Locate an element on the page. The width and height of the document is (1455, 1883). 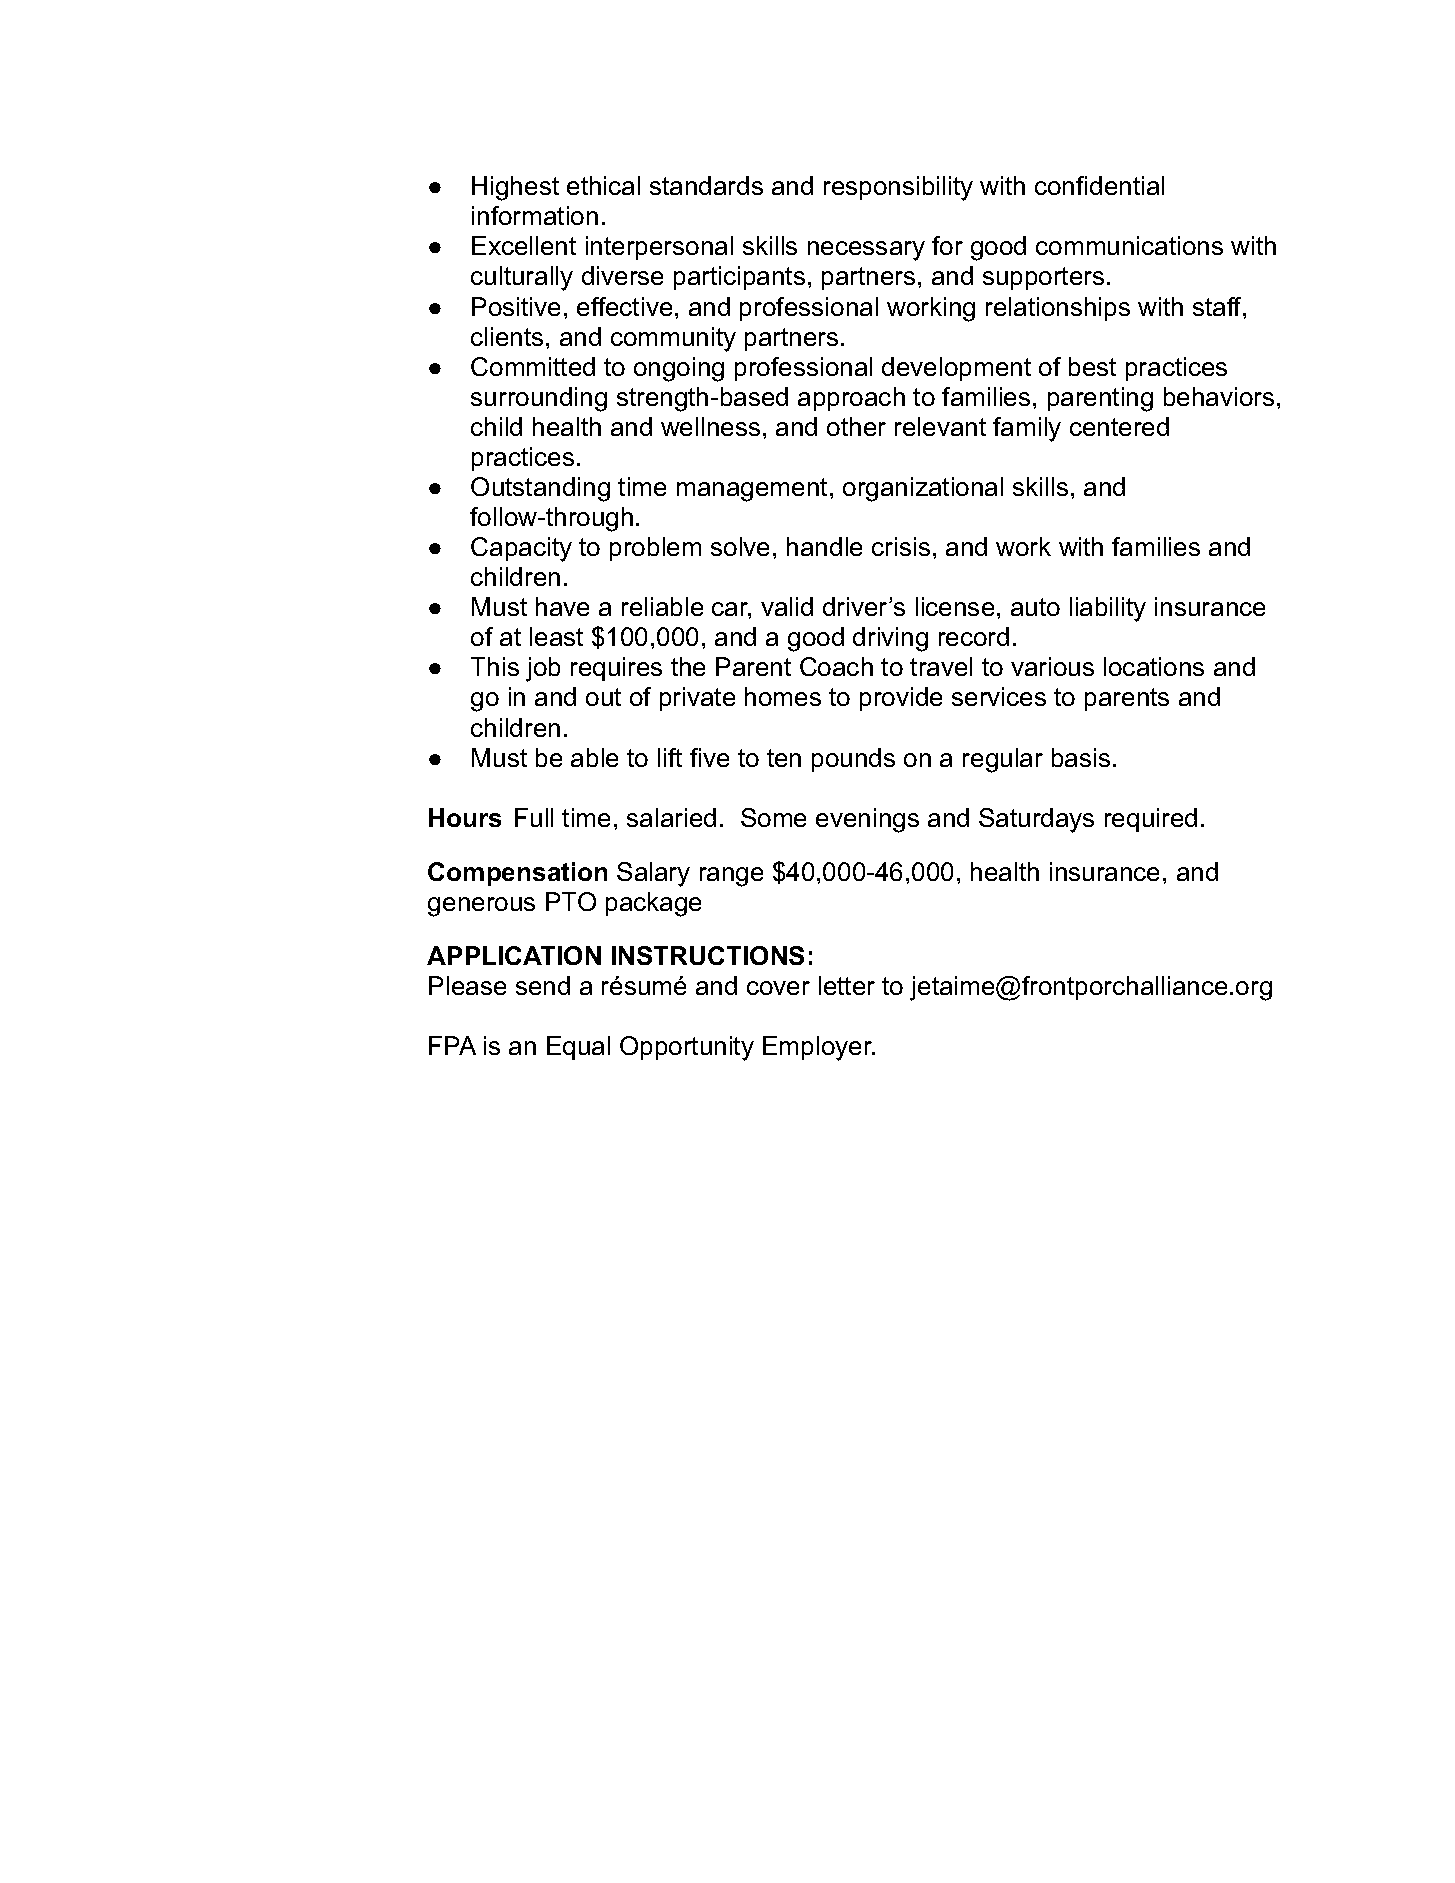
evenings is located at coordinates (867, 820).
